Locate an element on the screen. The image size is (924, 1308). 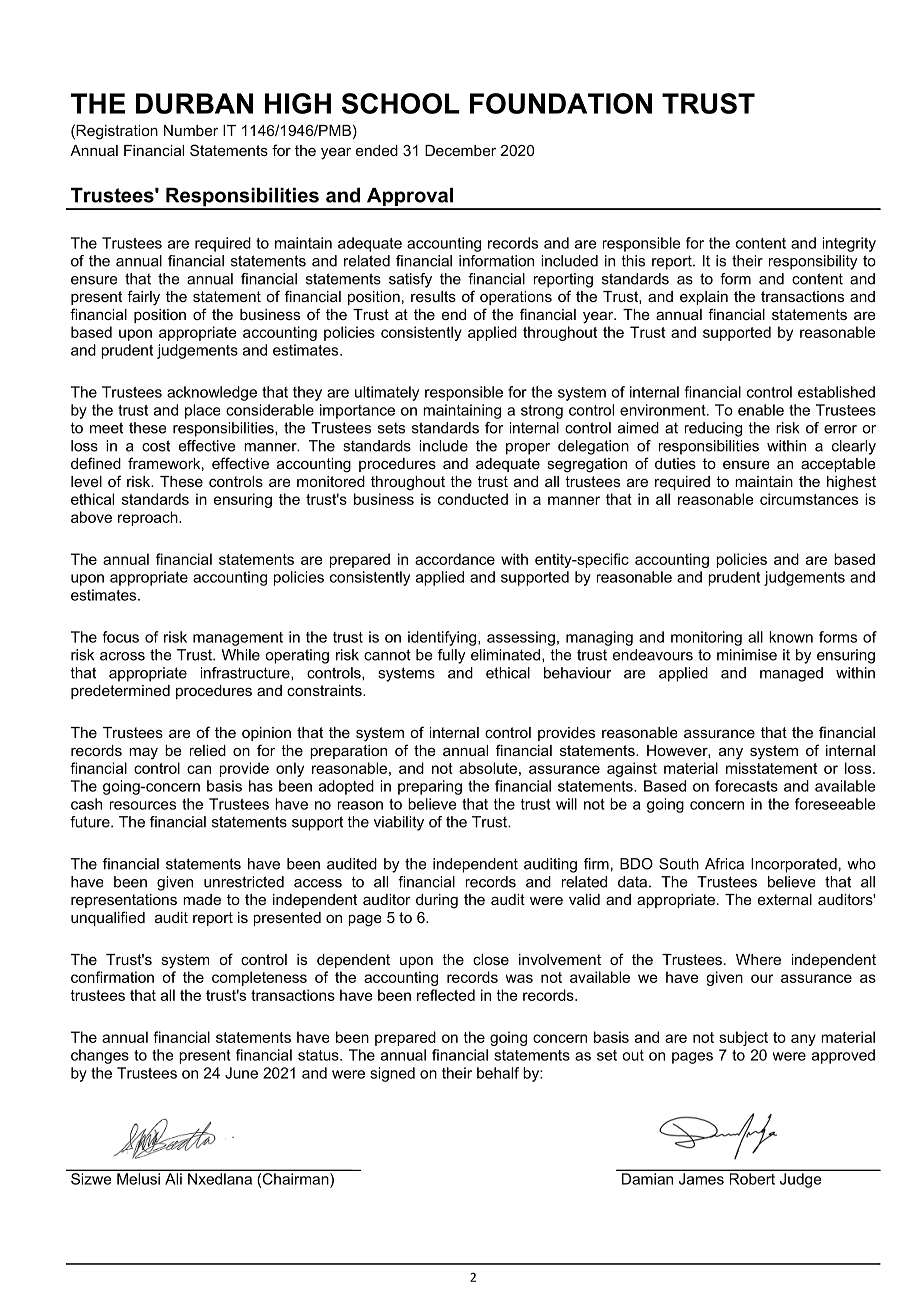
December is located at coordinates (460, 150).
